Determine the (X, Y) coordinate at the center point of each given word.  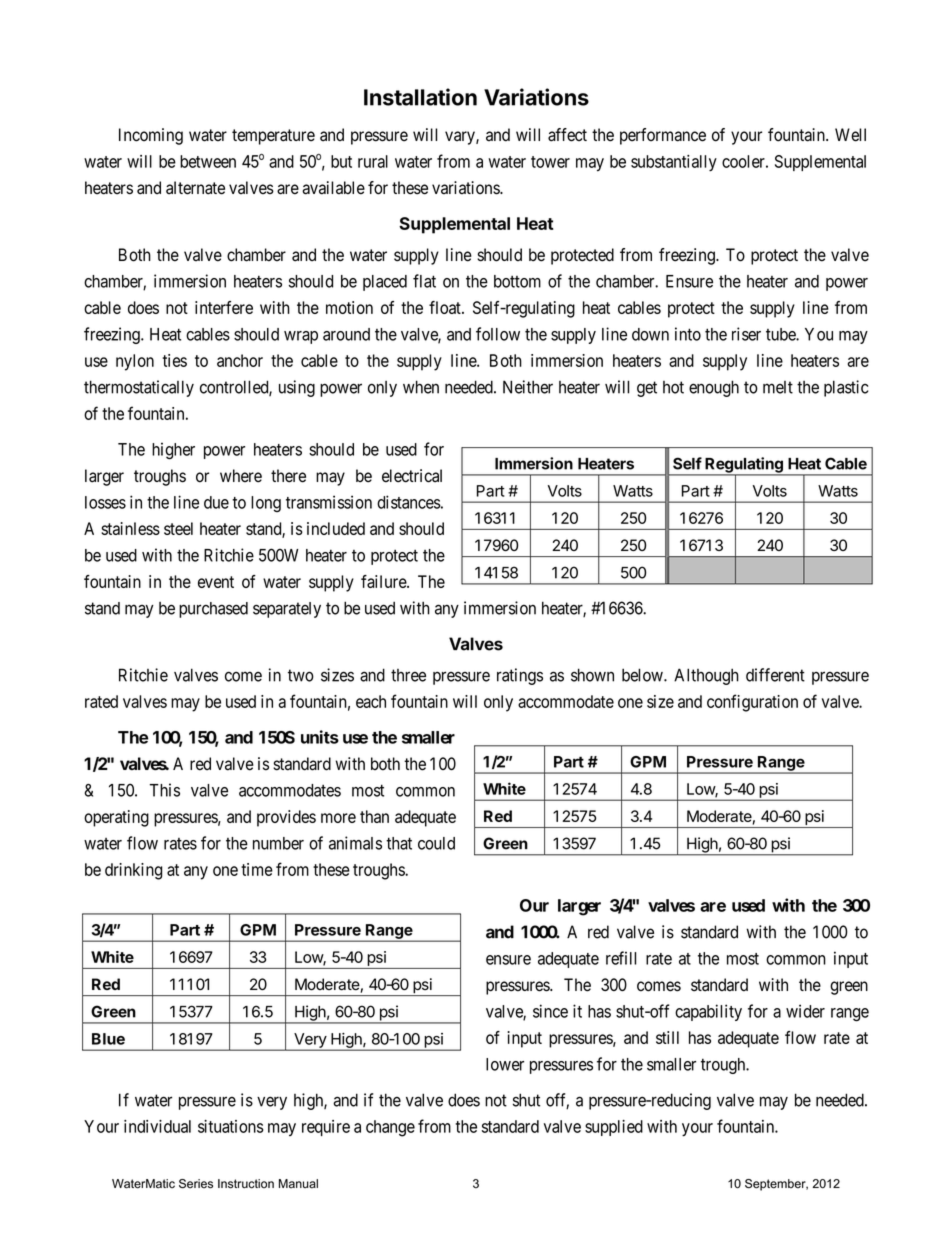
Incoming (151, 136)
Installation (420, 97)
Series (196, 1184)
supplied (614, 1128)
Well (850, 135)
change (390, 1128)
